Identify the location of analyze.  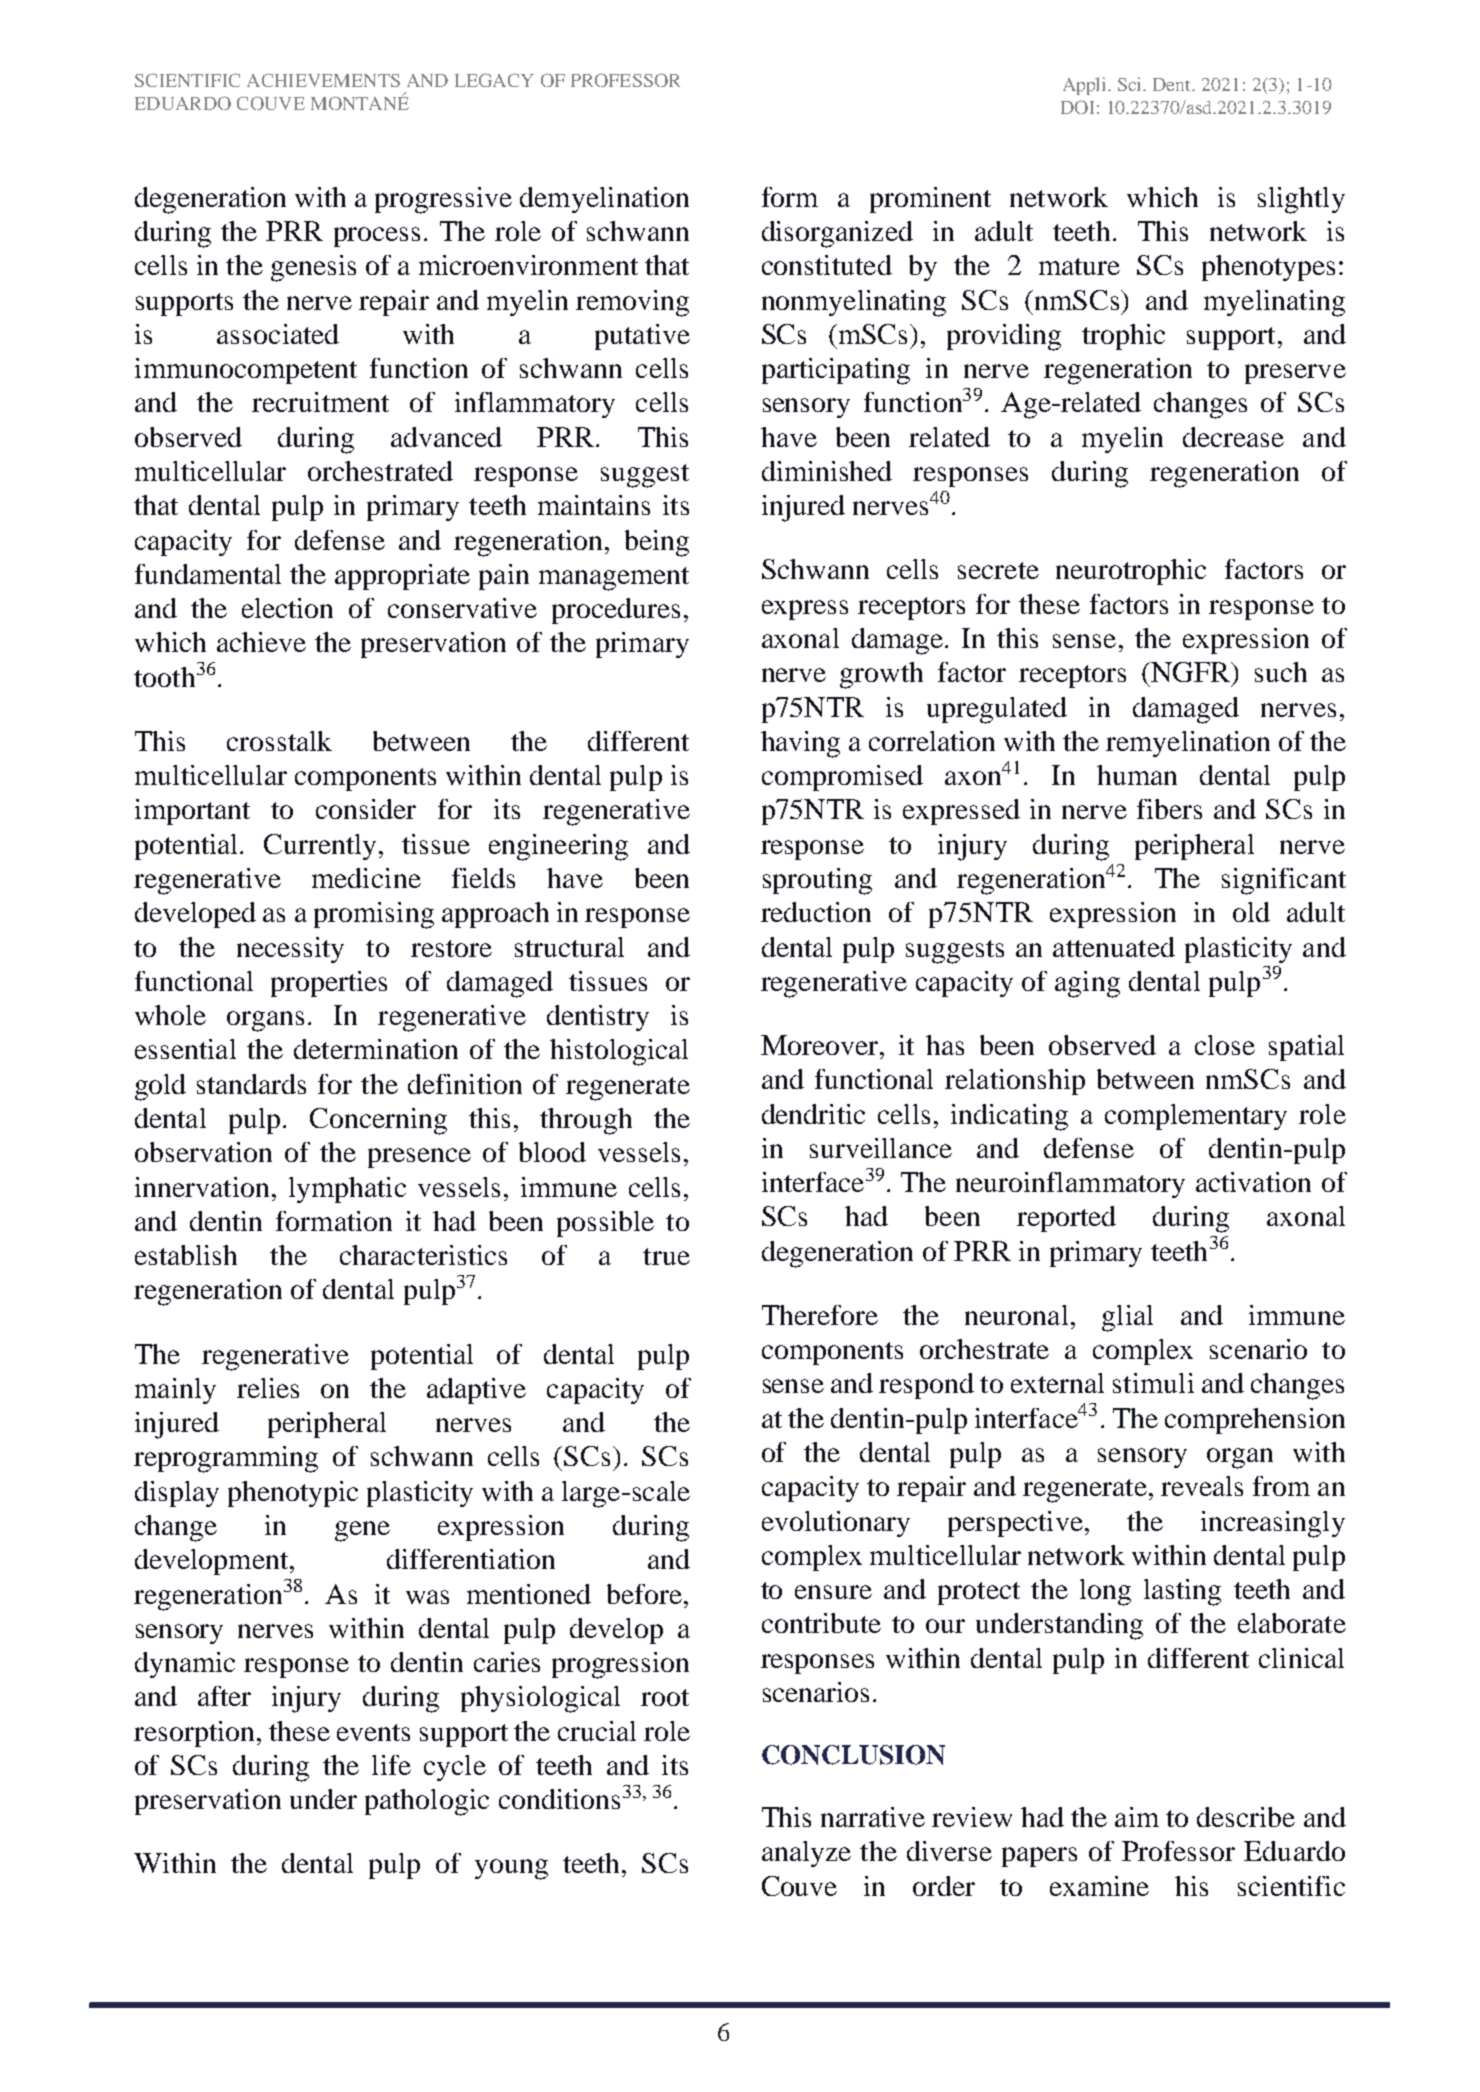
(806, 1854).
